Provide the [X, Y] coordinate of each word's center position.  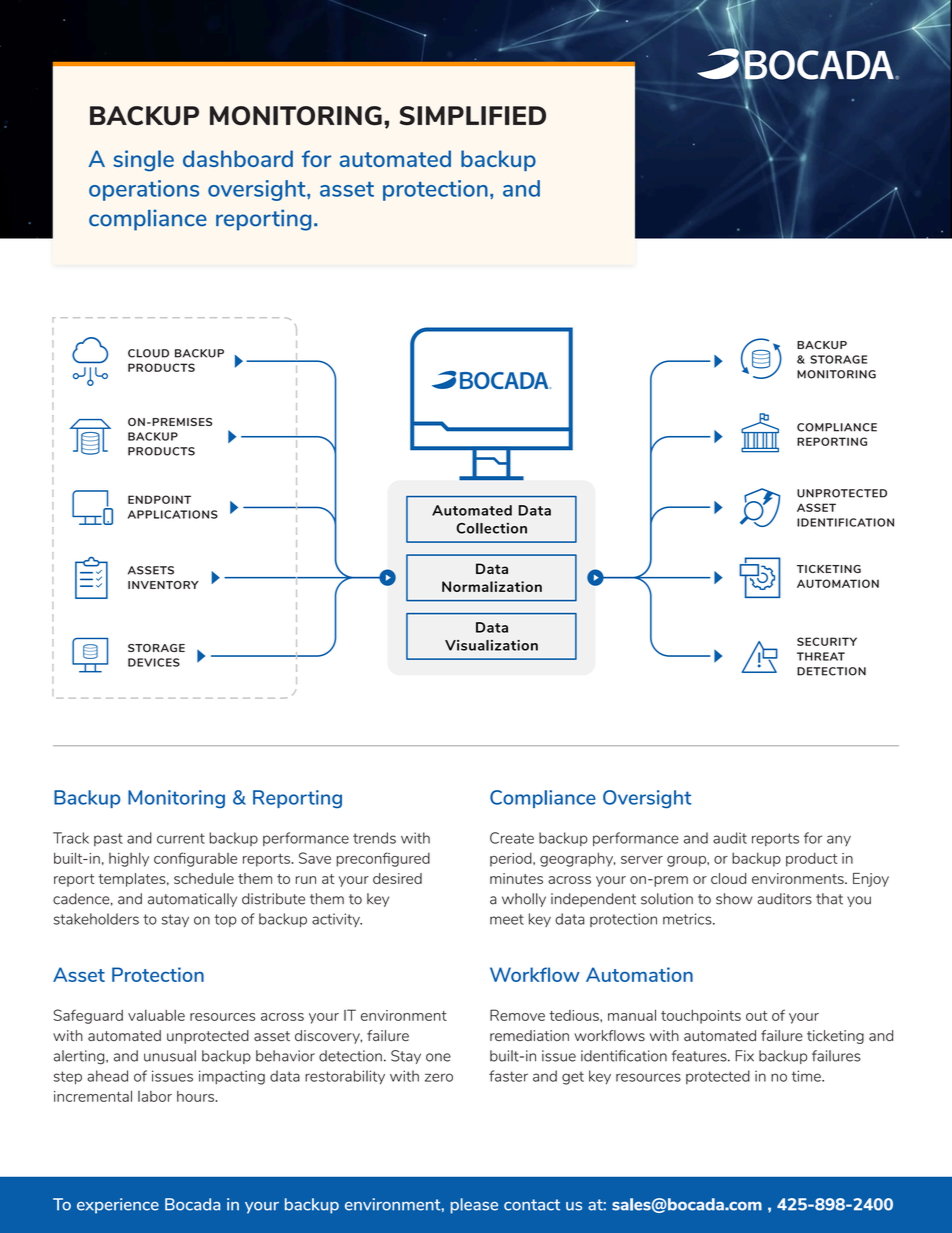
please [474, 1206]
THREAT [821, 656]
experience [118, 1206]
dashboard [238, 158]
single [143, 161]
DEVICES [154, 662]
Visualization [491, 645]
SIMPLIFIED [473, 116]
